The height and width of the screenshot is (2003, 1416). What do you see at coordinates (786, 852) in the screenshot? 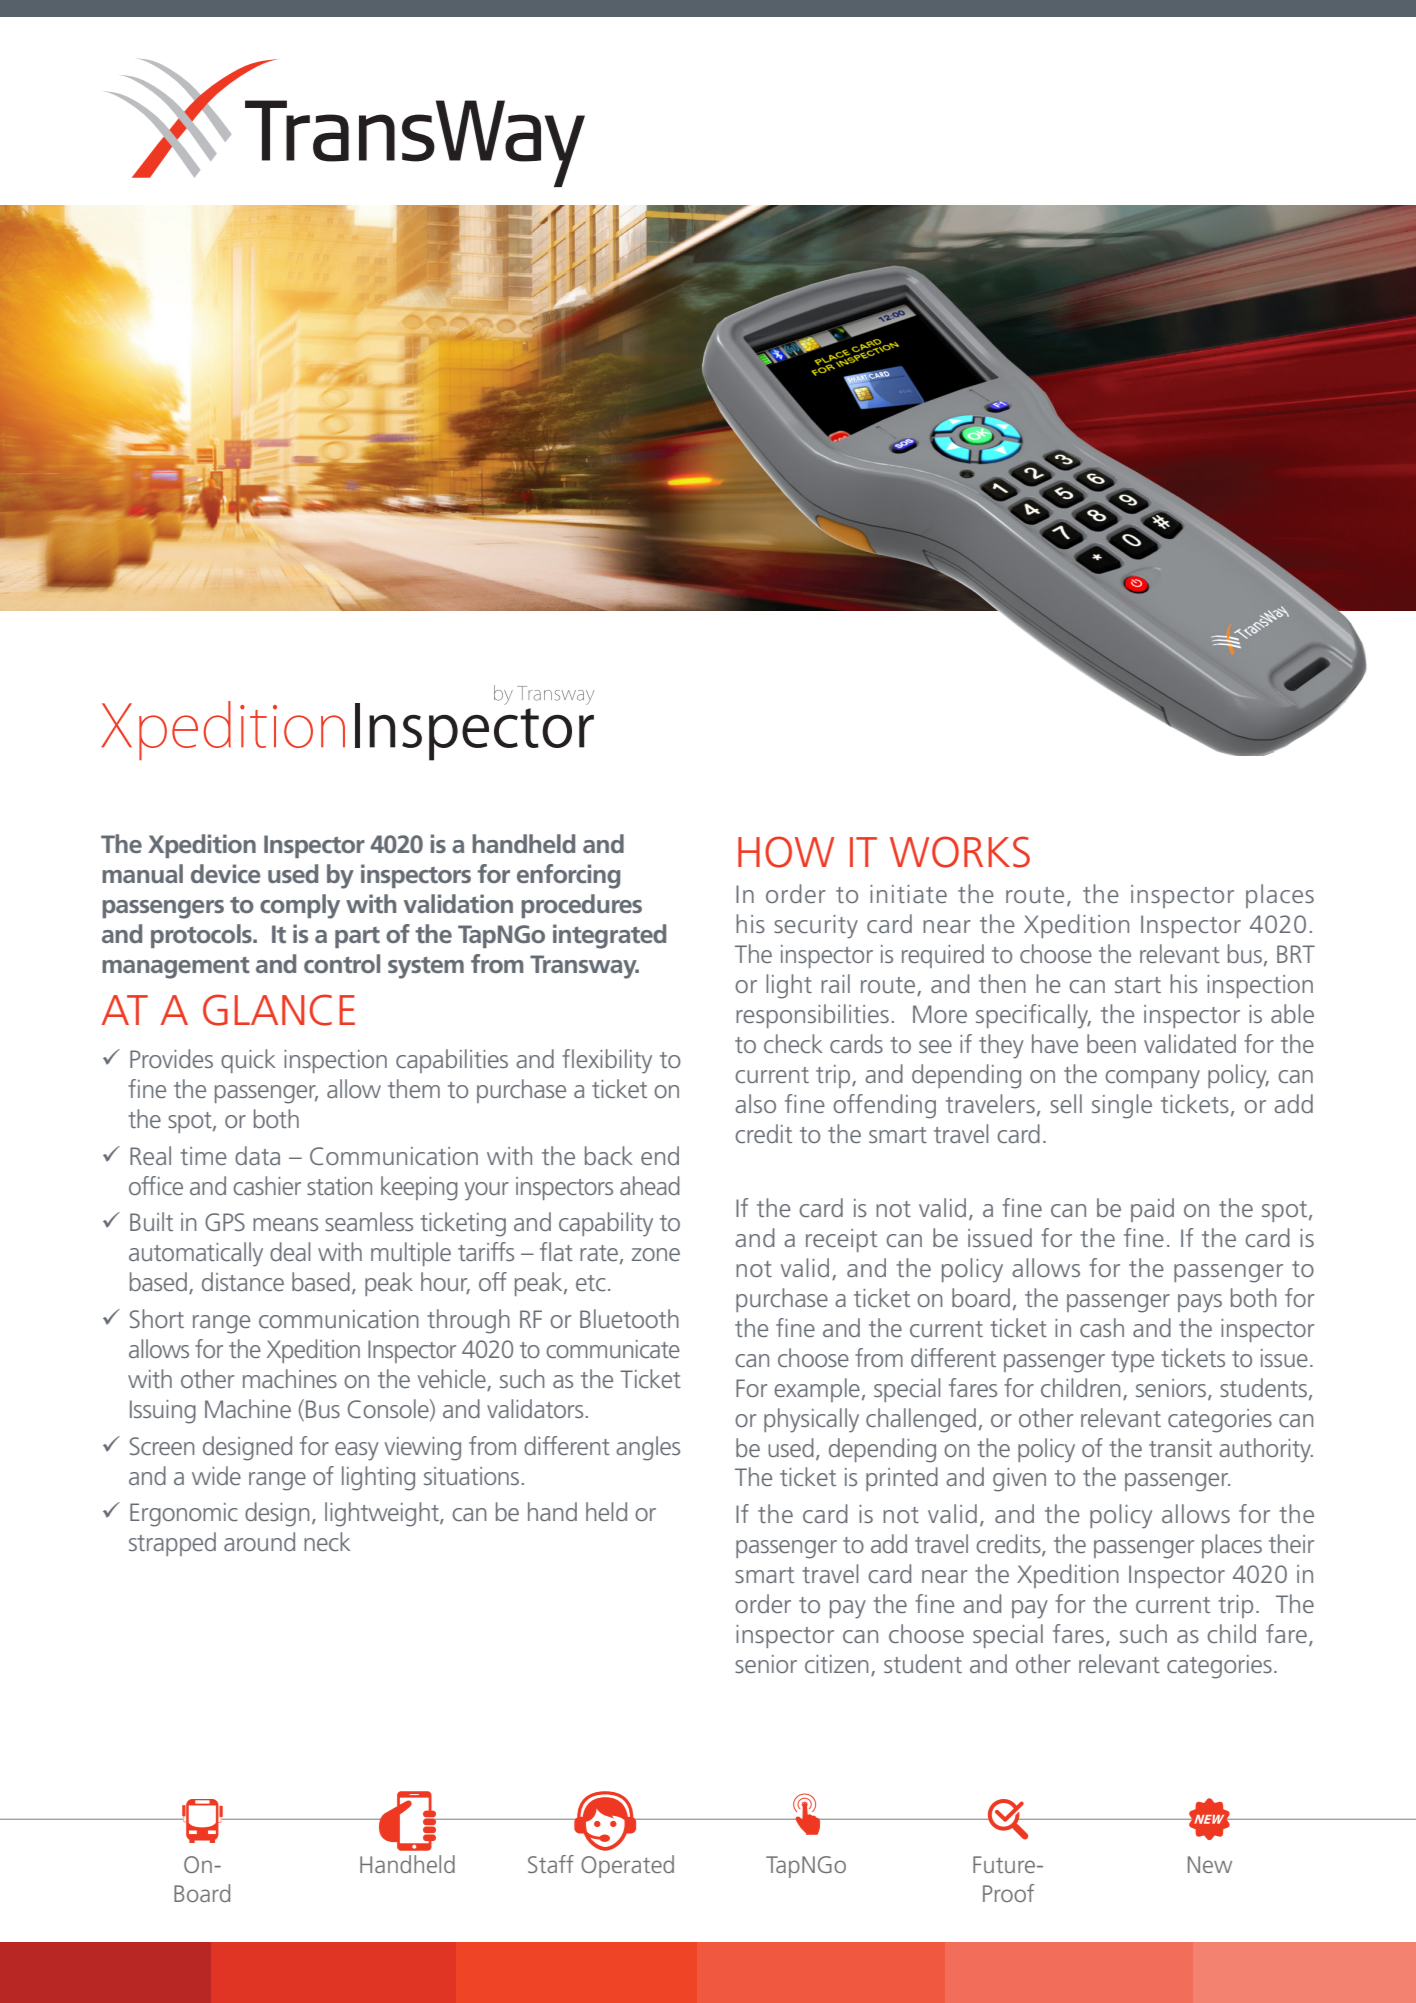
I see `HOW` at bounding box center [786, 852].
